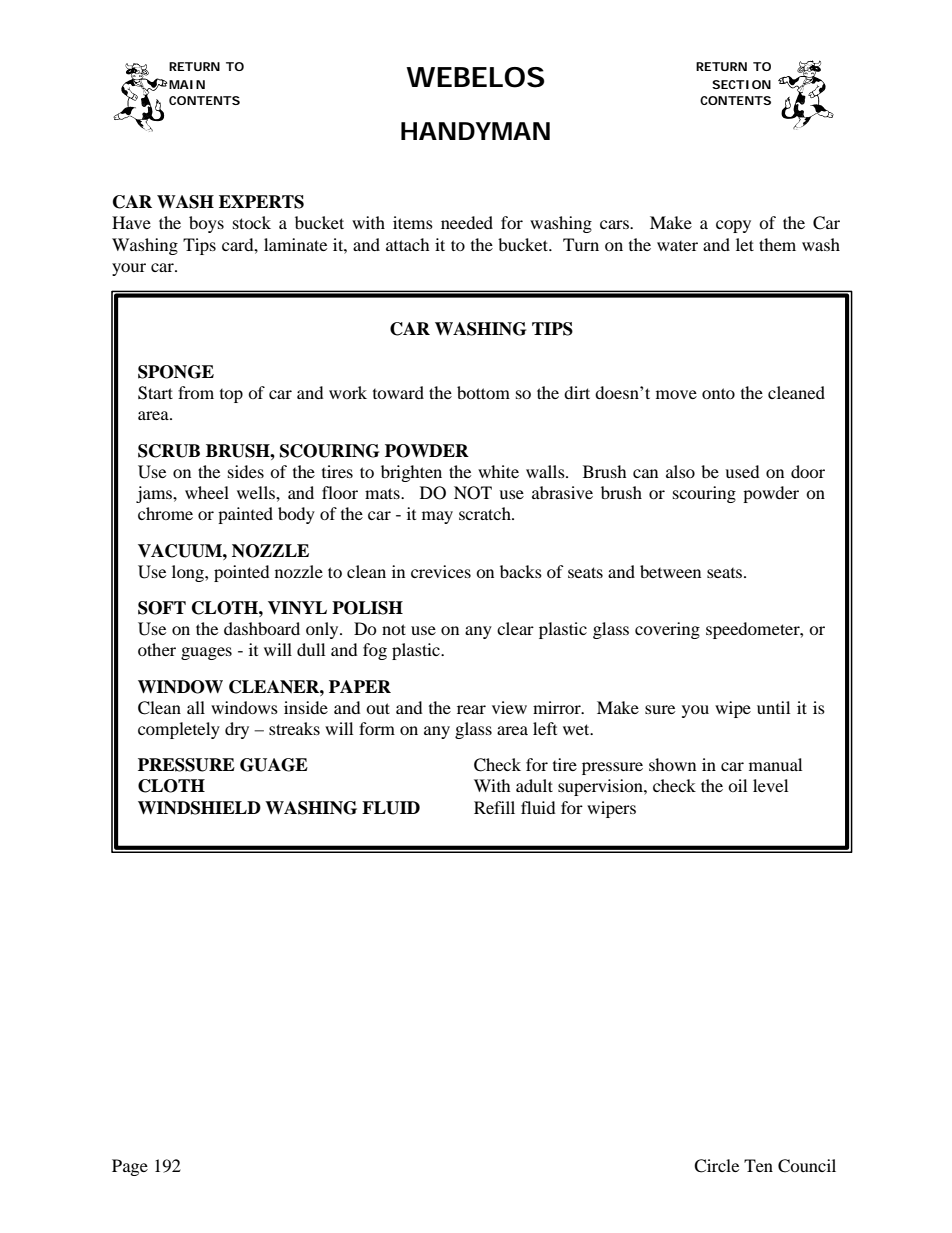 This screenshot has width=952, height=1233. I want to click on MAIN, so click(187, 84).
